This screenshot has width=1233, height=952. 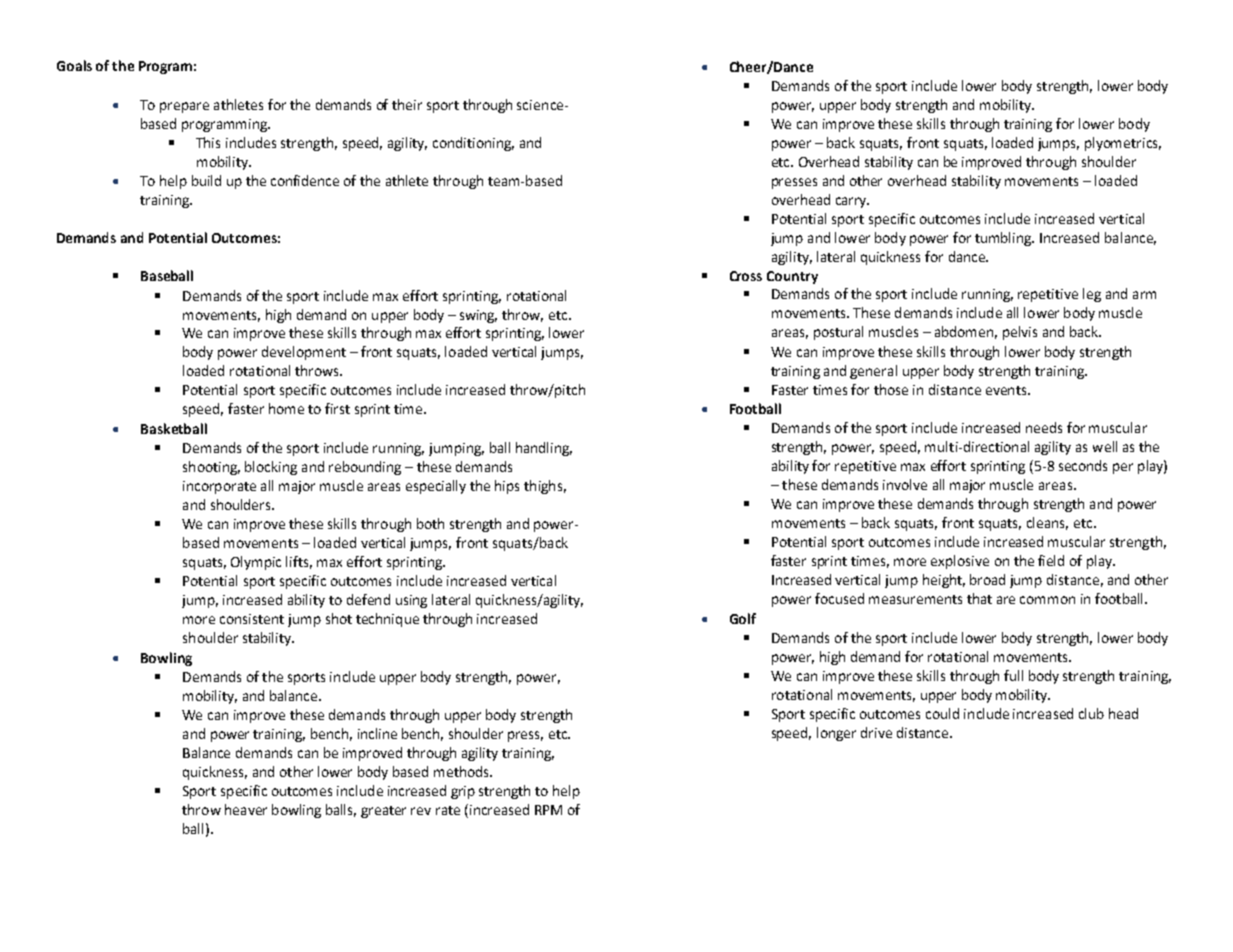 What do you see at coordinates (184, 107) in the screenshot?
I see `prepare` at bounding box center [184, 107].
